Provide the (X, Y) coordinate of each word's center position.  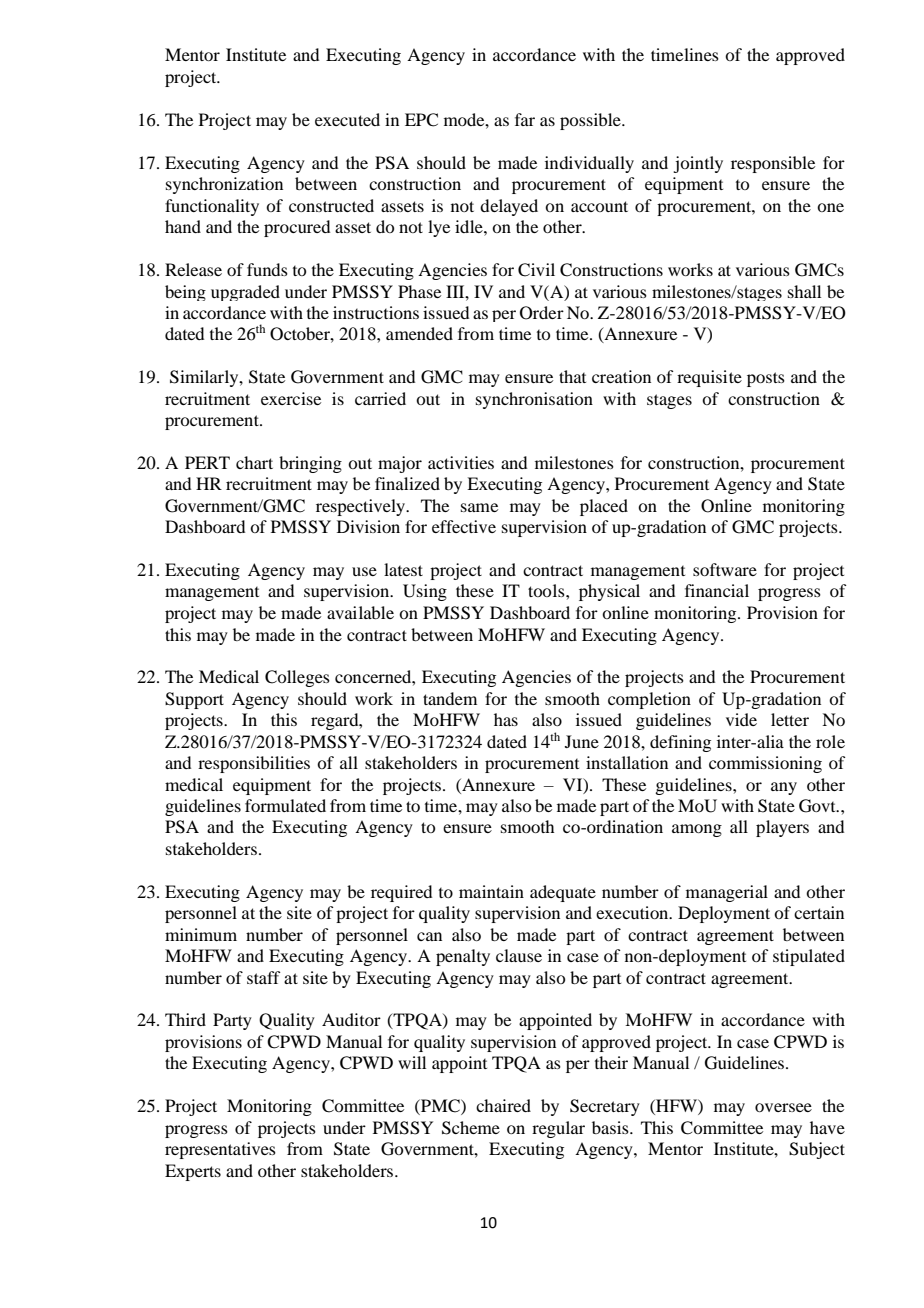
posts (766, 379)
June (582, 741)
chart (254, 462)
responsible (773, 164)
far (525, 119)
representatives (220, 1150)
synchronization (224, 185)
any (784, 788)
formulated (285, 805)
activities (461, 462)
